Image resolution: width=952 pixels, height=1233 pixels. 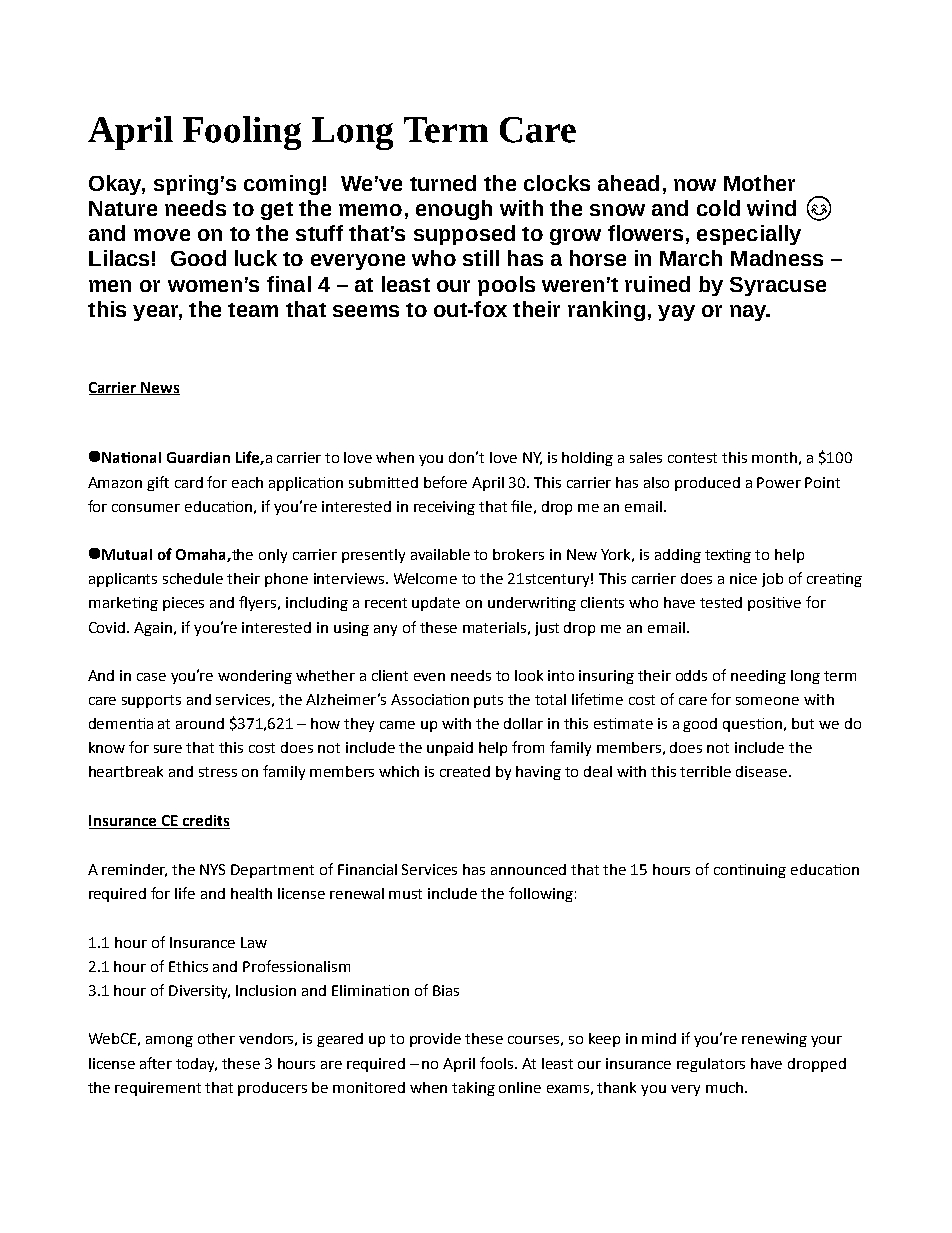 What do you see at coordinates (498, 1063) in the screenshot?
I see `fools` at bounding box center [498, 1063].
